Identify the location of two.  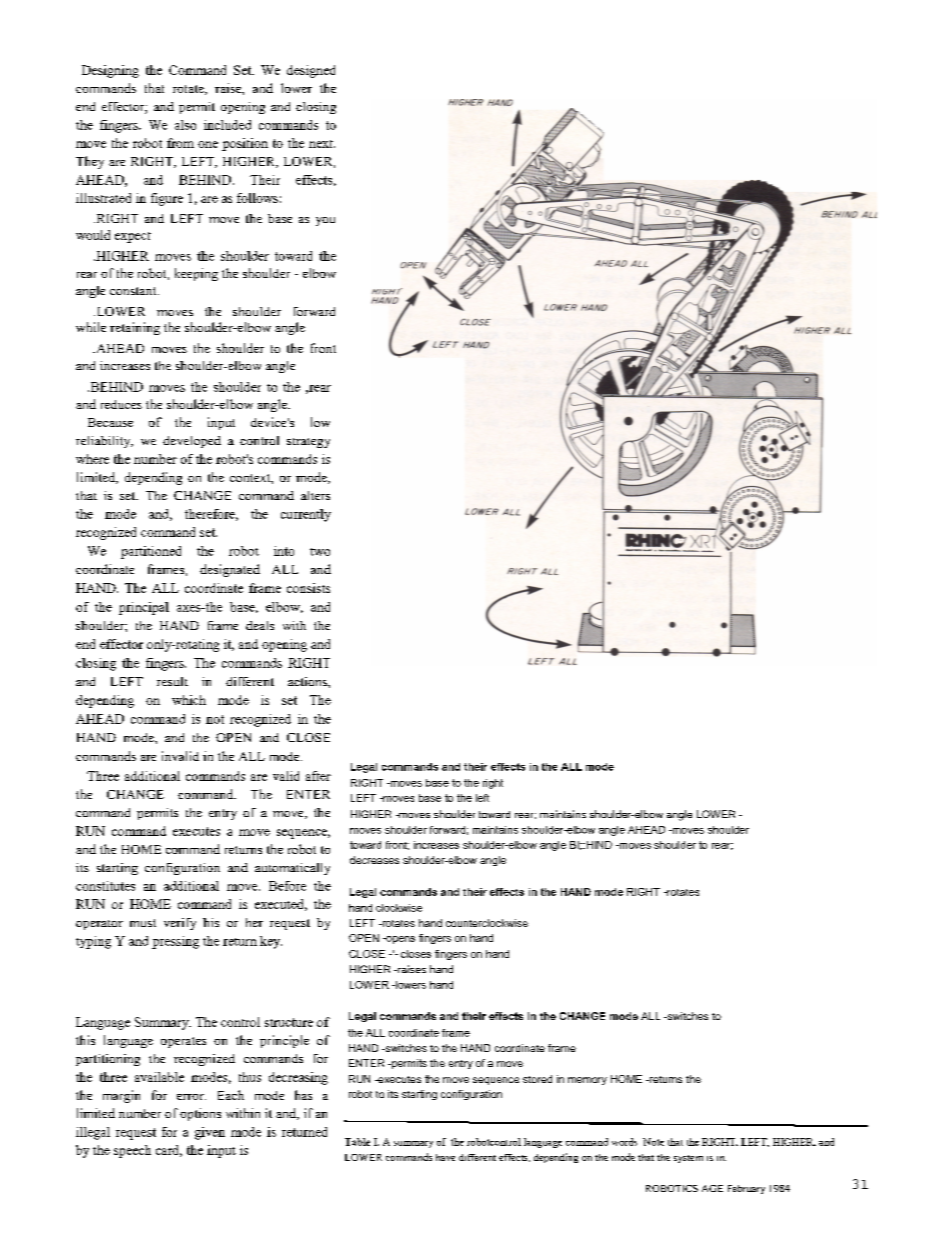
(320, 552).
